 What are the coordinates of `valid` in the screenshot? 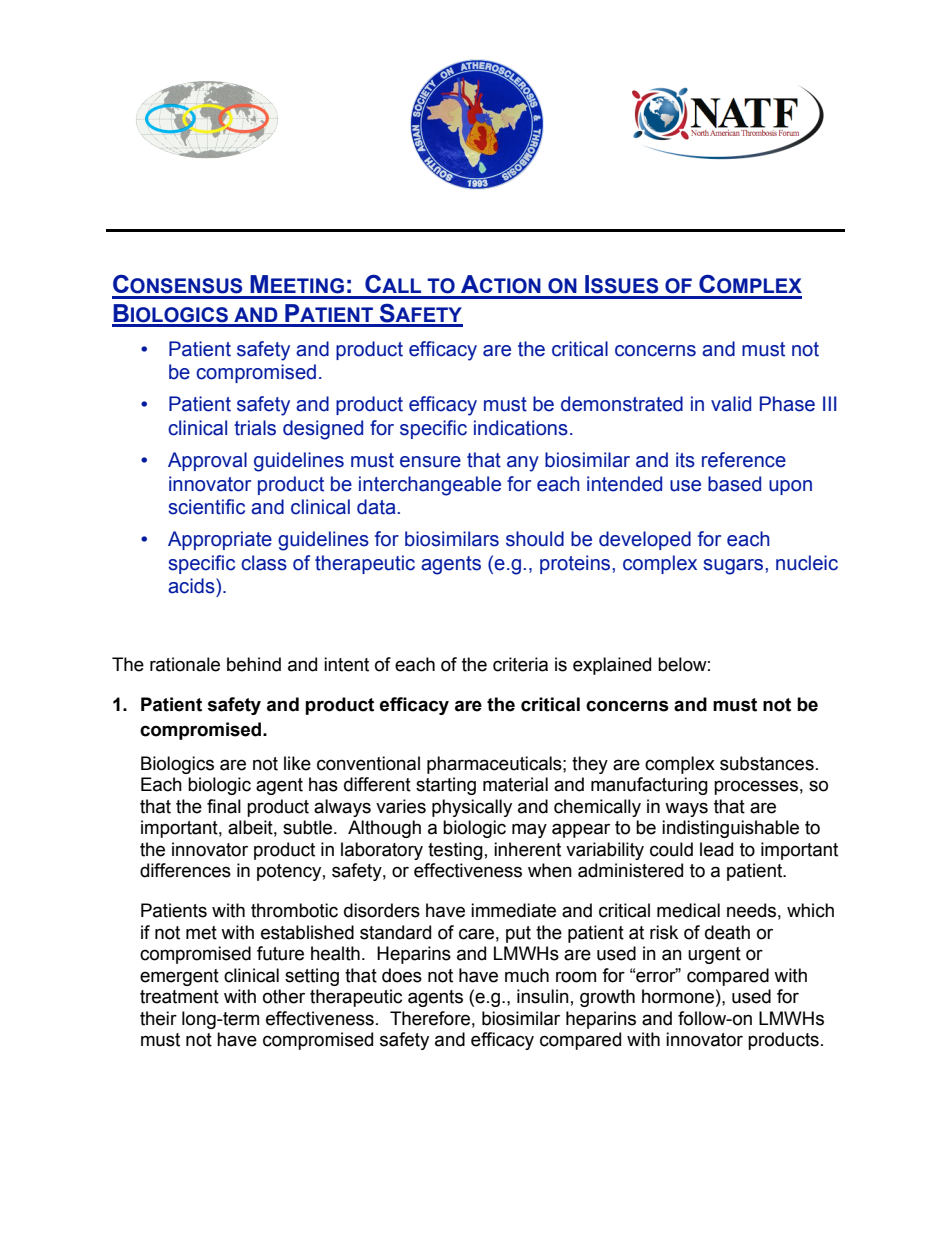 It's located at (731, 404).
